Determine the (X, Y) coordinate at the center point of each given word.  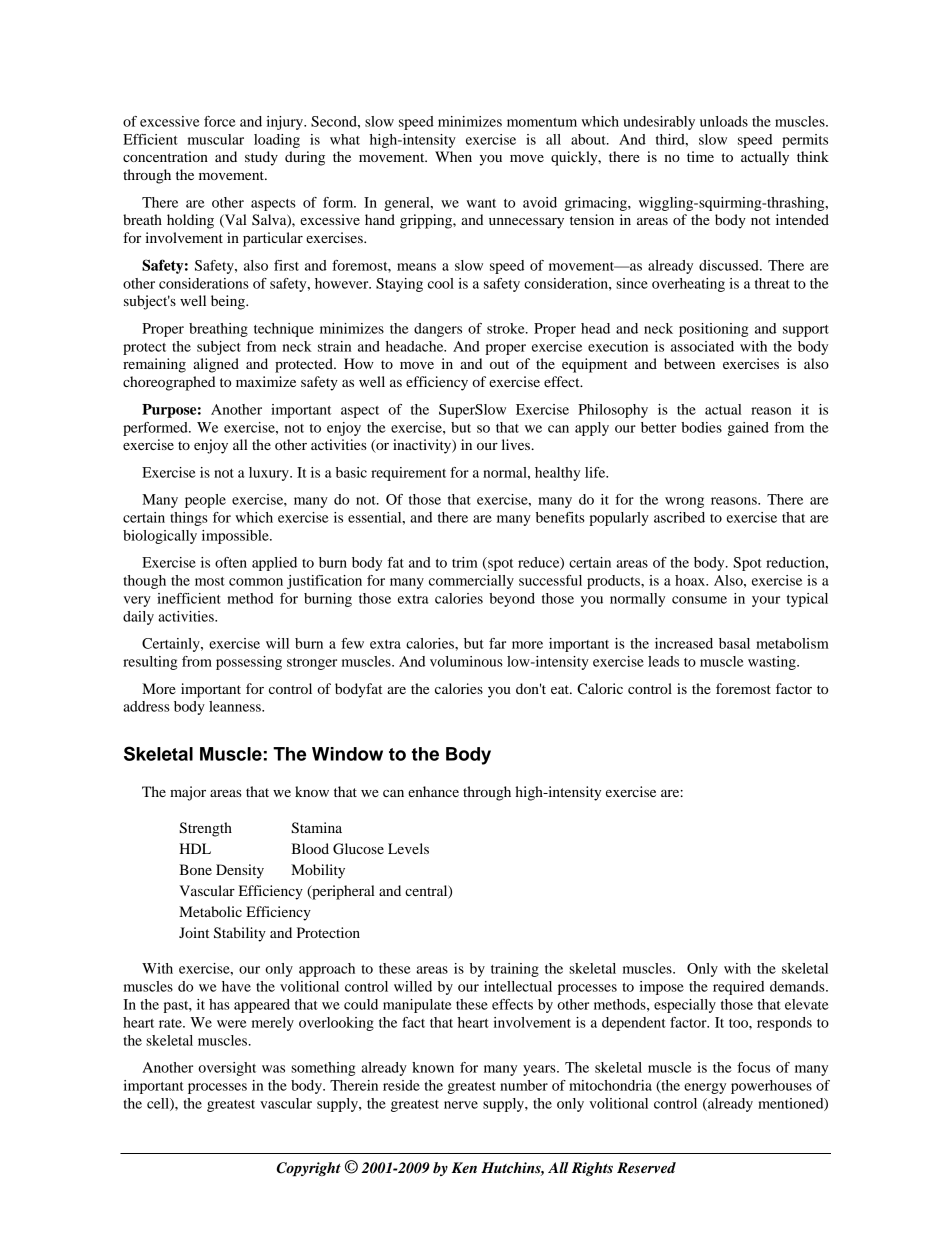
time (700, 156)
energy (705, 1088)
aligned (216, 365)
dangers (438, 330)
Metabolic (210, 911)
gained (748, 429)
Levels (408, 848)
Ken (464, 1167)
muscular (216, 139)
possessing (249, 663)
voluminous (466, 661)
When (453, 156)
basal (734, 643)
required (738, 988)
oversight (227, 1069)
